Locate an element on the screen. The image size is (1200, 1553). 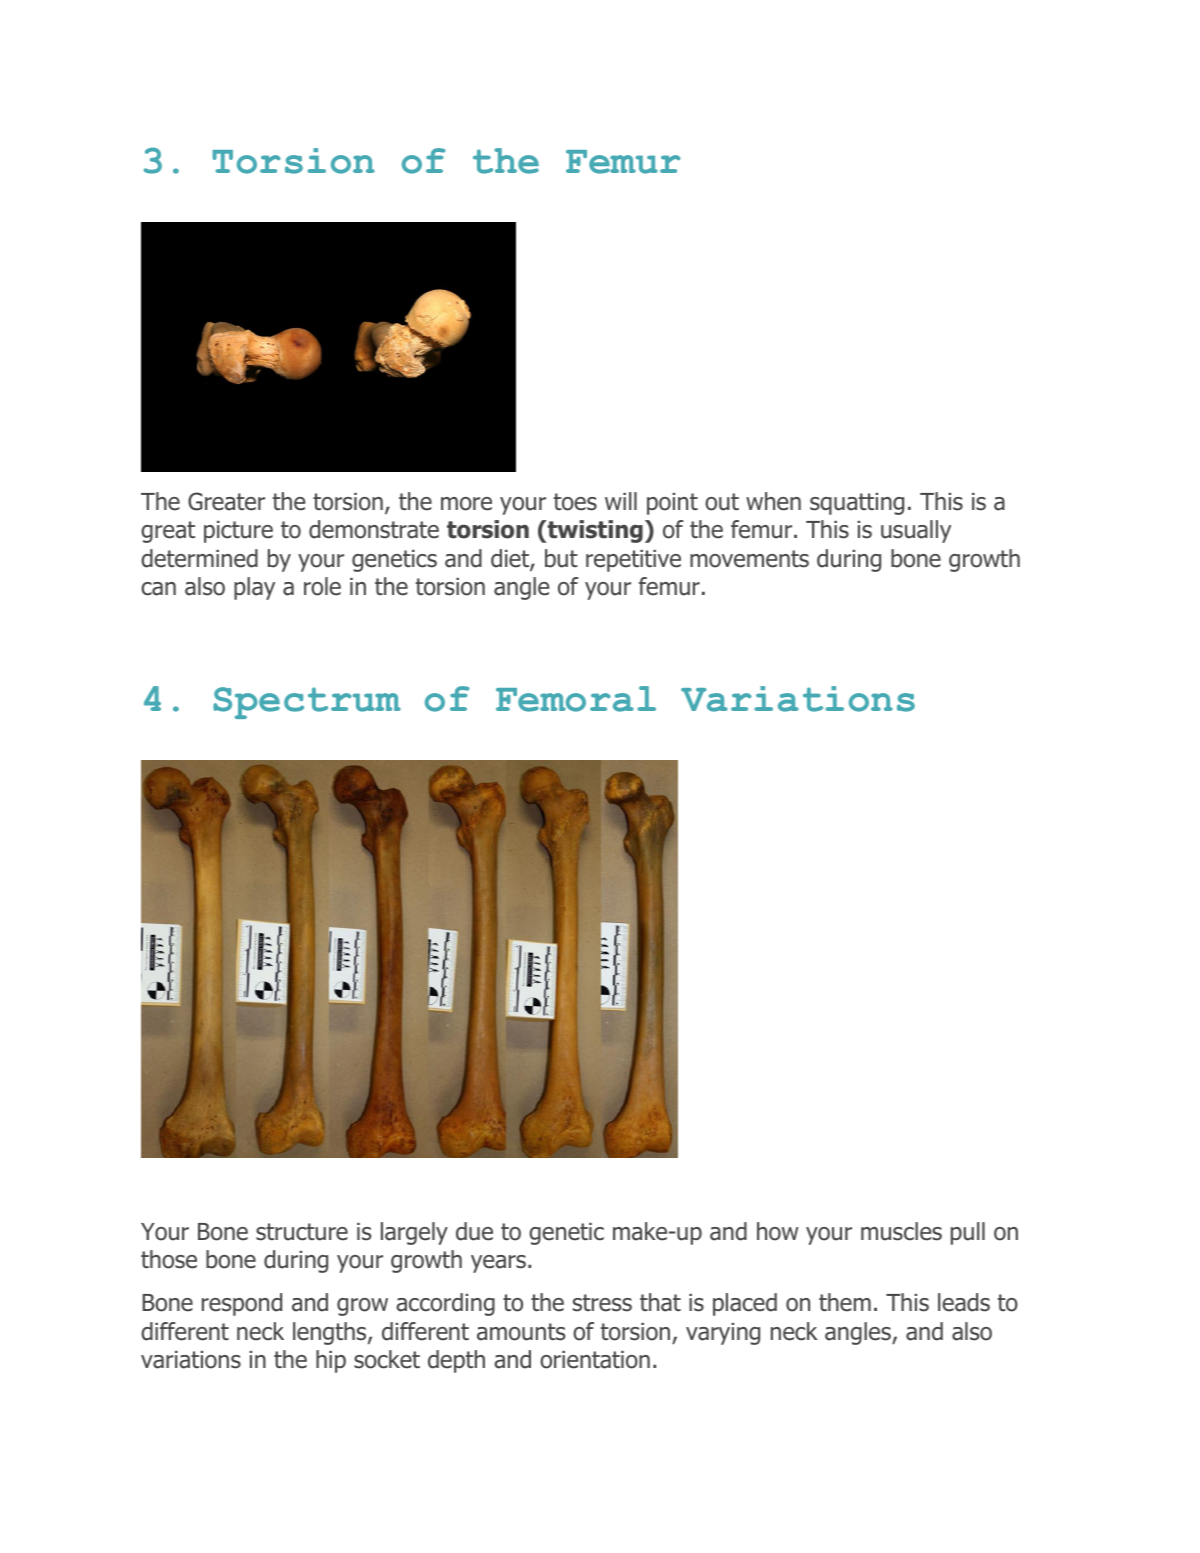
Femoral is located at coordinates (576, 699).
